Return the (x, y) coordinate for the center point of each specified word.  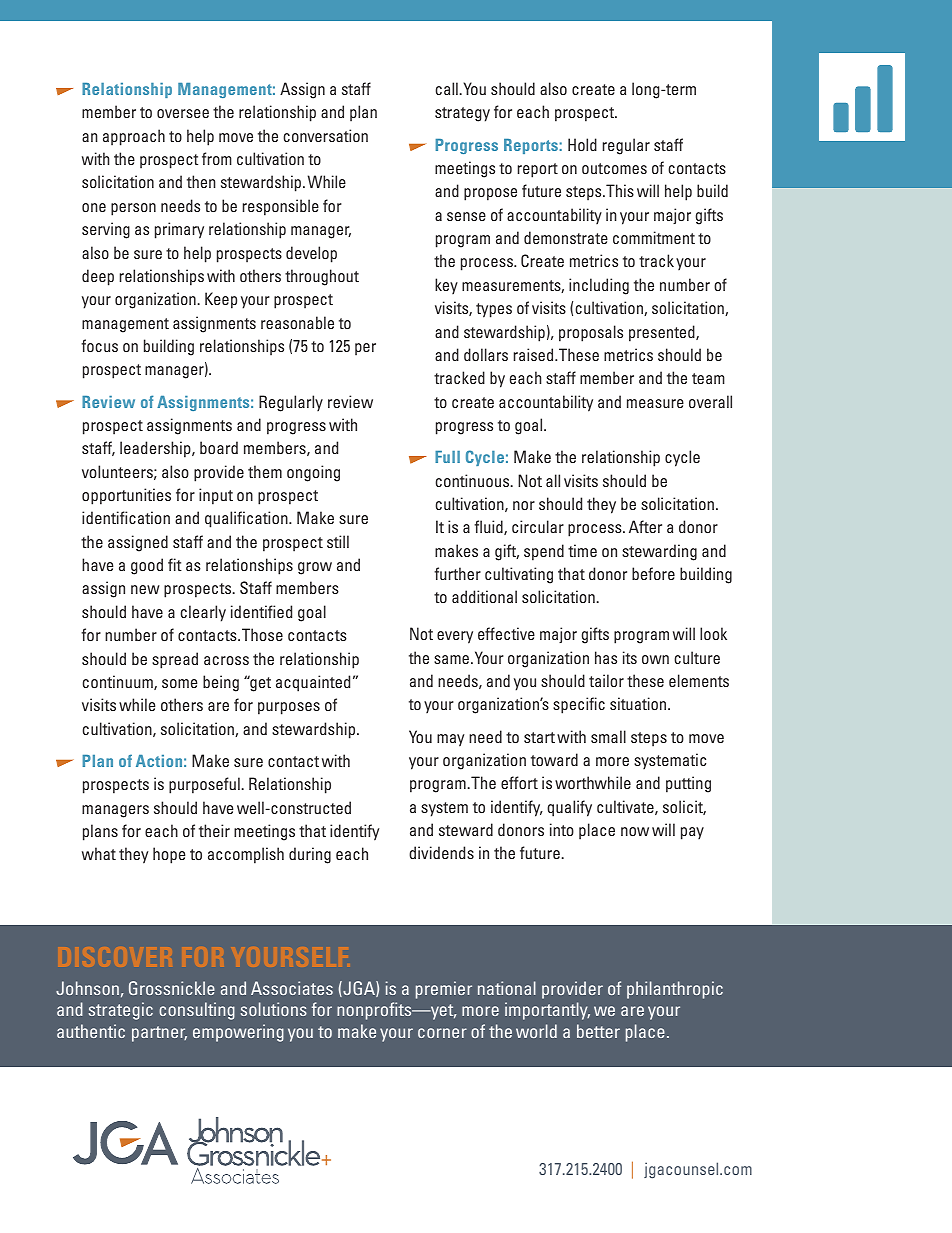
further (457, 573)
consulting (197, 1011)
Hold (582, 144)
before (653, 573)
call (447, 88)
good (147, 566)
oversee (183, 113)
